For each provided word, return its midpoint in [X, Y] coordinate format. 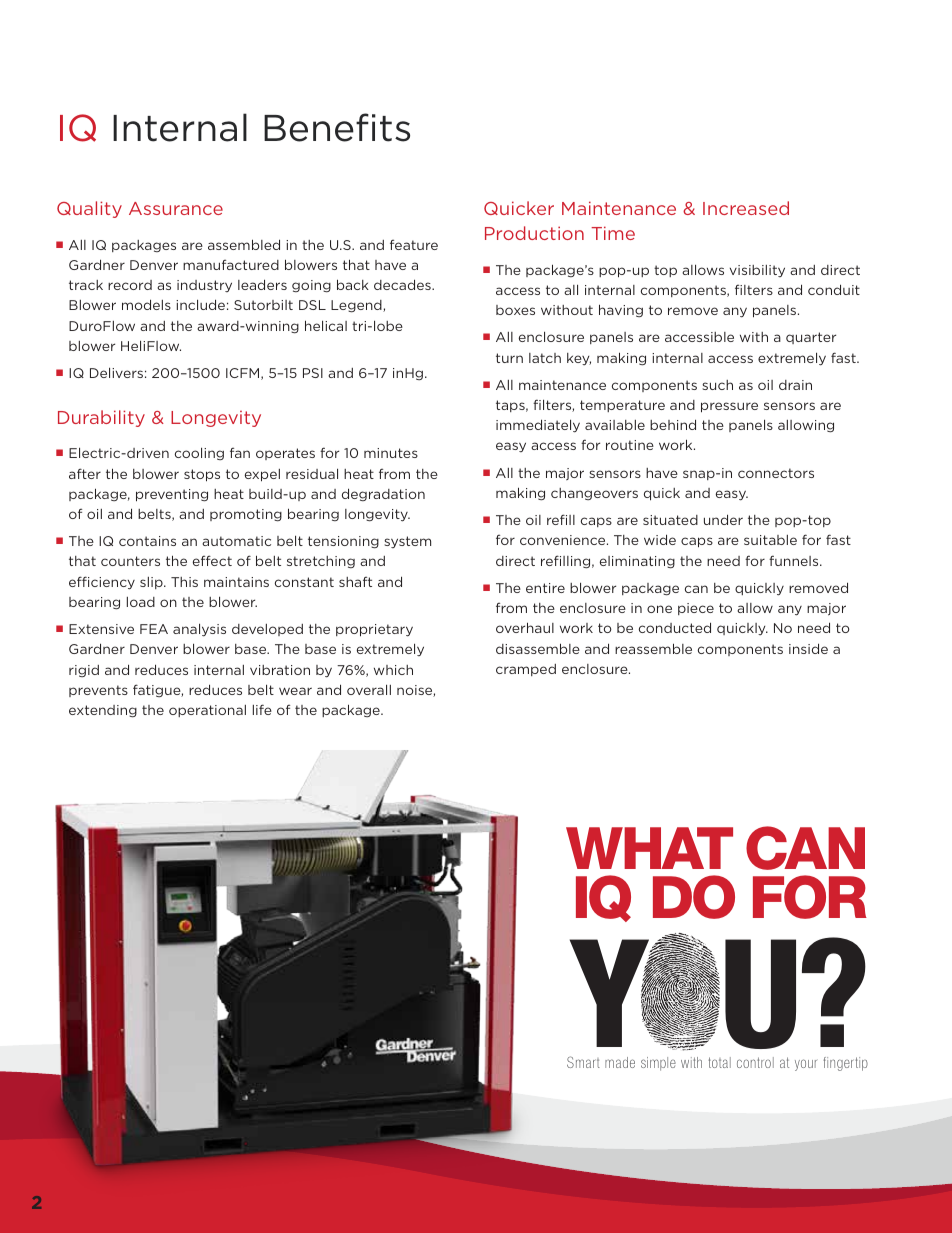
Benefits [337, 127]
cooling [199, 453]
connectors [776, 473]
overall [369, 689]
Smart [583, 1062]
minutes [391, 453]
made [620, 1062]
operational [207, 711]
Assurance [176, 208]
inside [808, 648]
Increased [746, 208]
